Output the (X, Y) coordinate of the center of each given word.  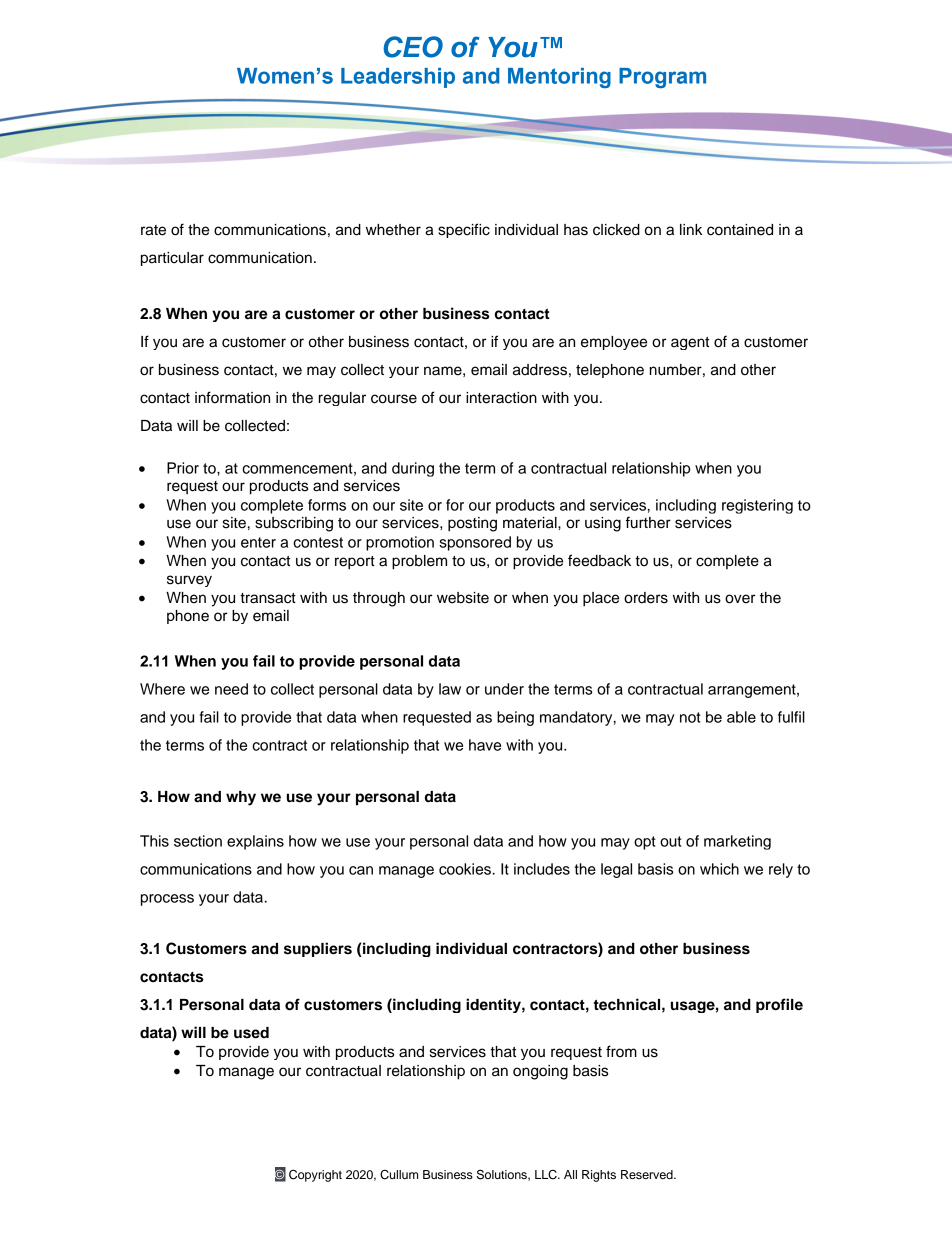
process (167, 900)
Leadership (398, 78)
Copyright (315, 1175)
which (719, 869)
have (485, 745)
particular (172, 259)
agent (690, 343)
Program (662, 78)
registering (757, 506)
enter (258, 542)
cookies (465, 869)
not (690, 717)
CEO (413, 47)
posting (472, 524)
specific (464, 230)
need (231, 689)
